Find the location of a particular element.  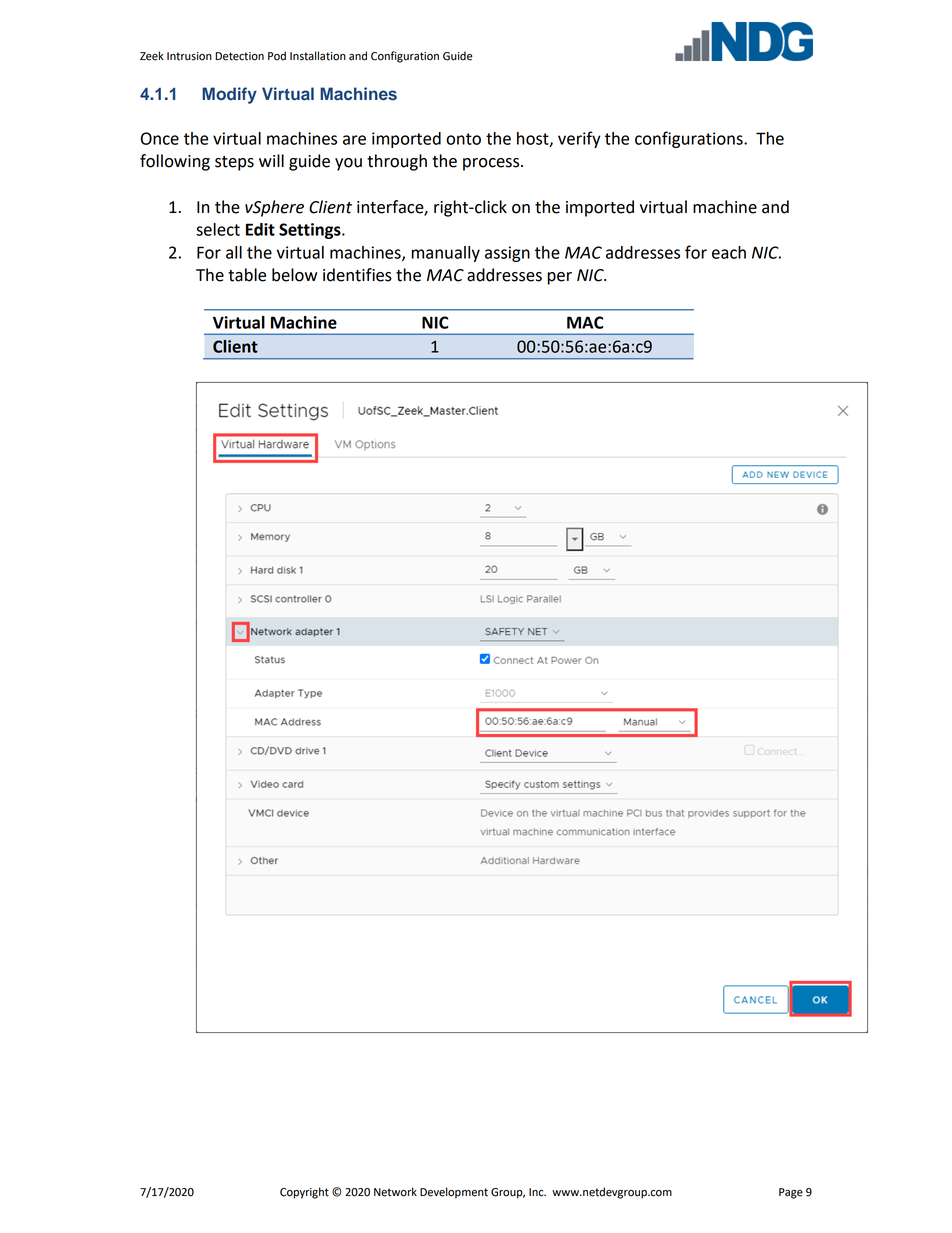

Settings is located at coordinates (311, 231).
